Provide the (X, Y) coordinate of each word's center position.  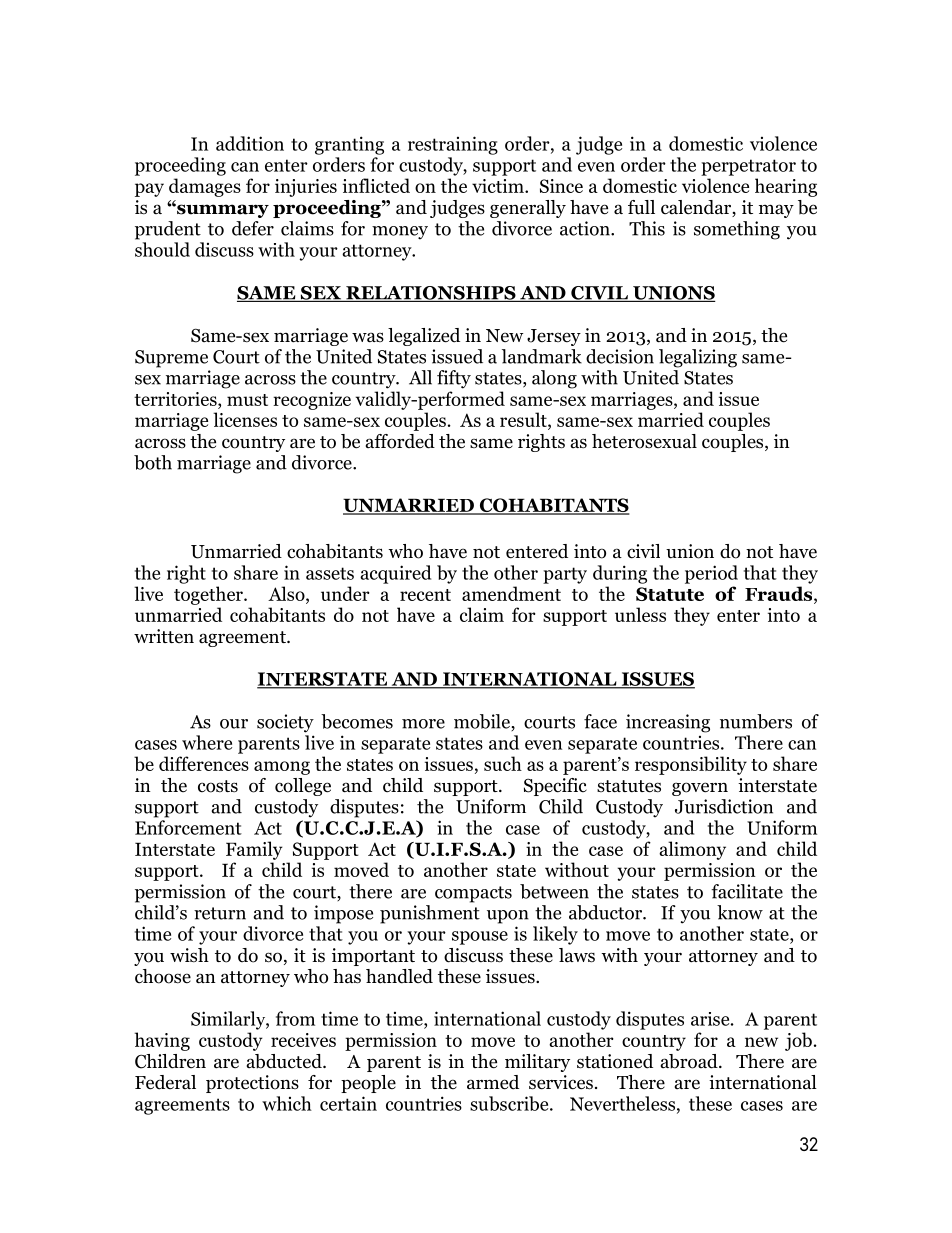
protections (252, 1084)
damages (205, 187)
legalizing (698, 358)
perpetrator (748, 167)
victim (499, 186)
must (247, 400)
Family (254, 850)
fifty (454, 379)
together (209, 595)
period (711, 574)
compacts (473, 894)
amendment (511, 593)
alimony (692, 850)
